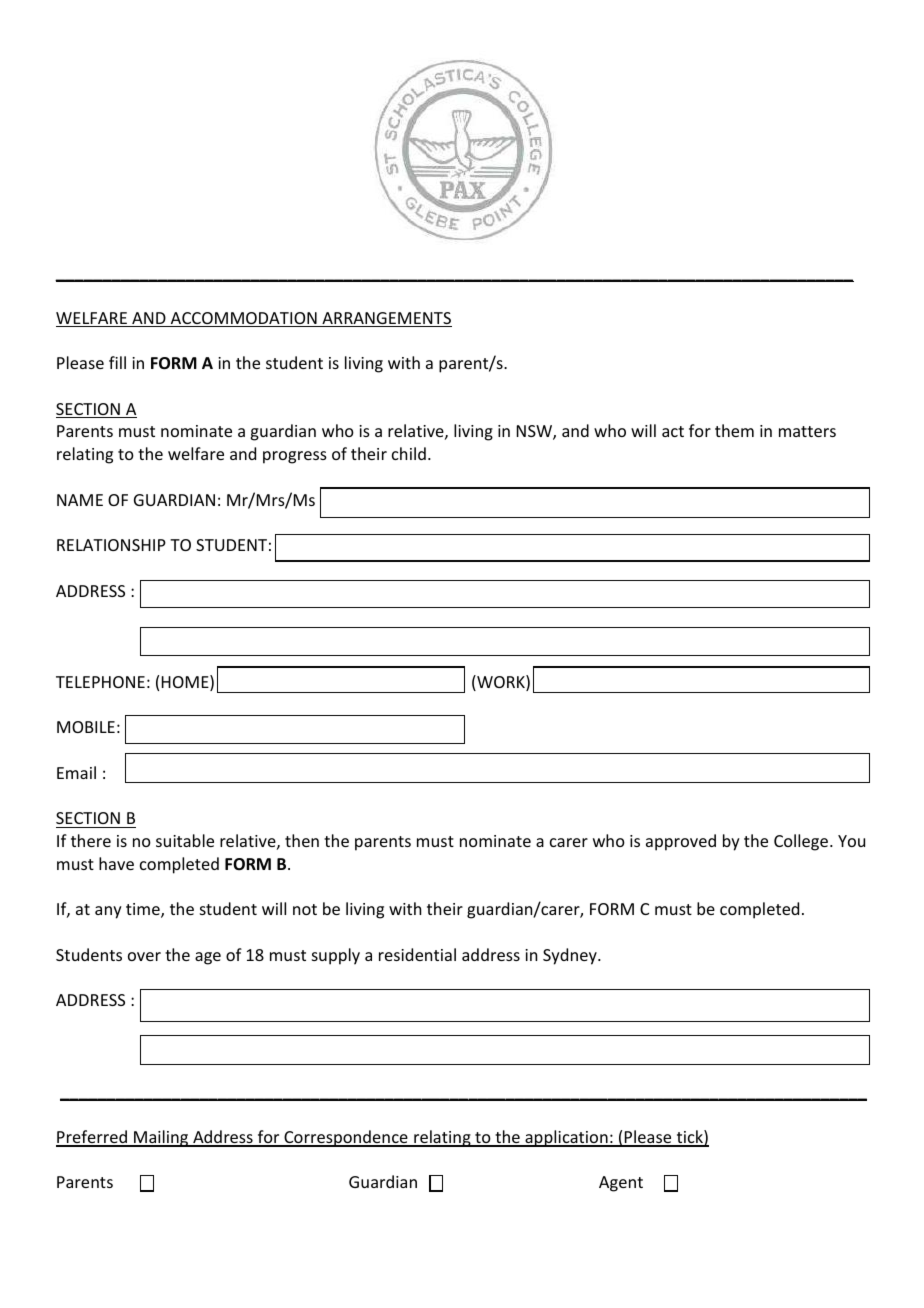  Describe the element at coordinates (86, 727) in the screenshot. I see `MOBILE` at that location.
